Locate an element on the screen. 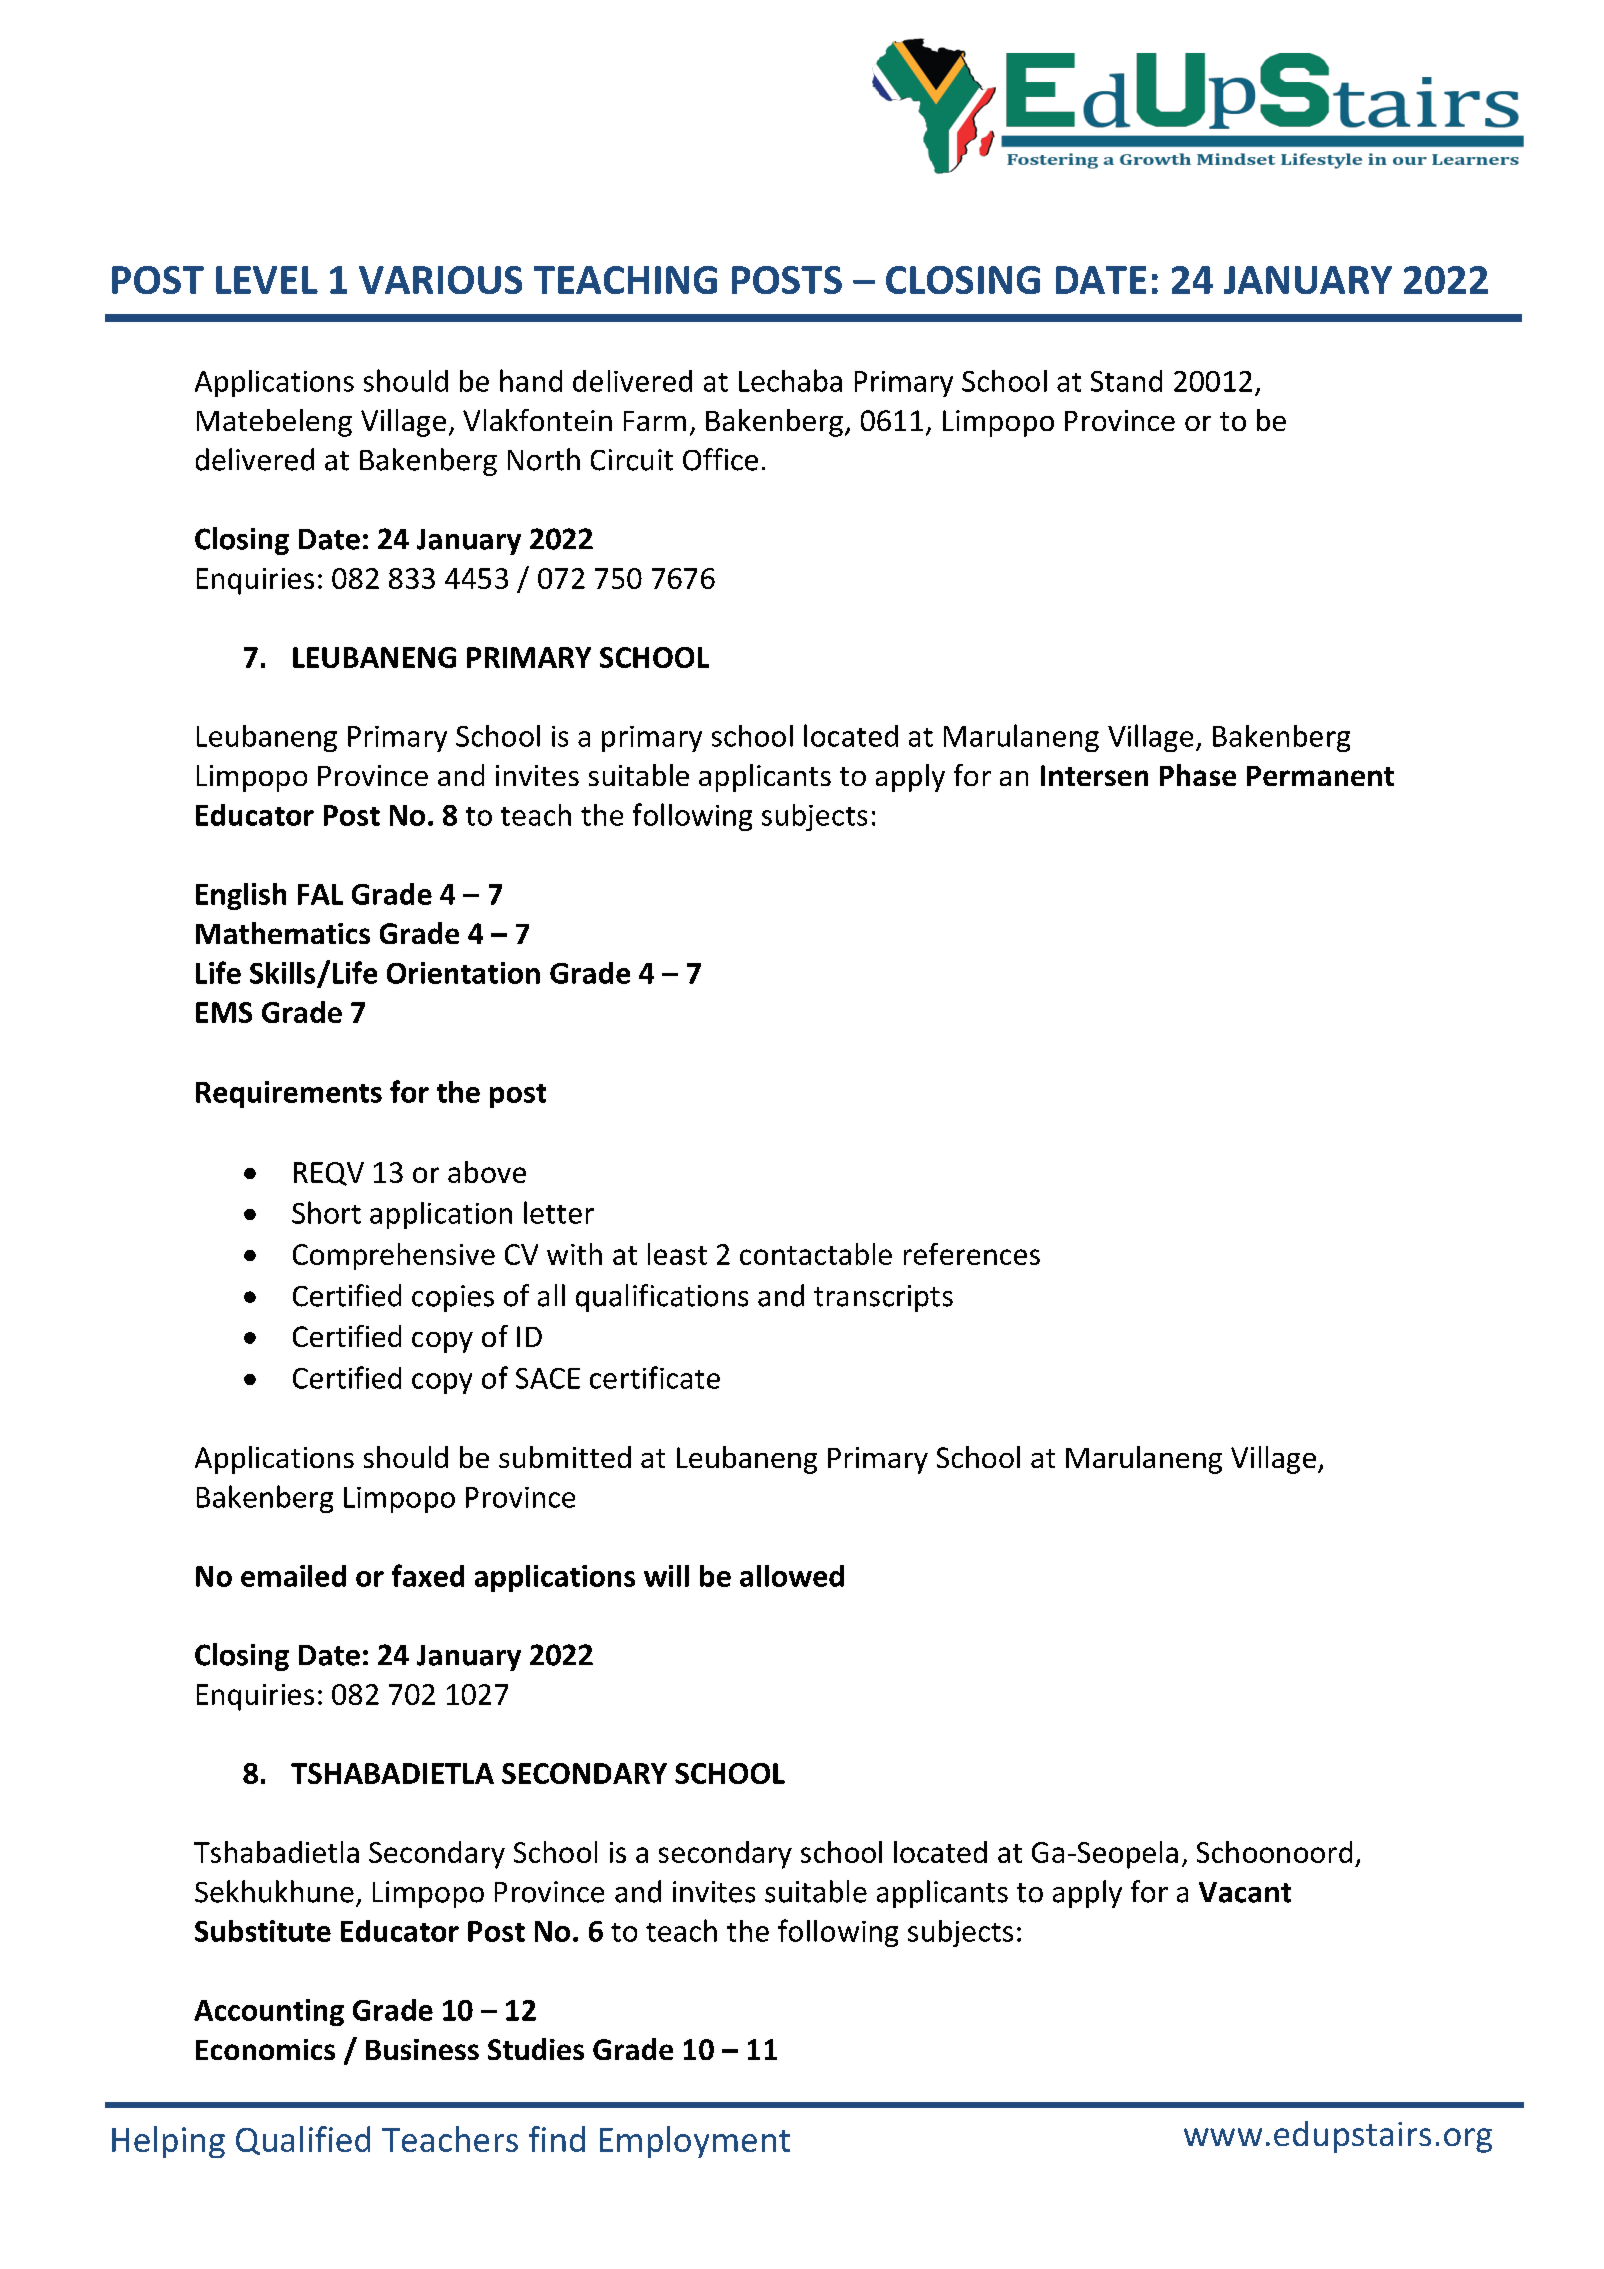 This screenshot has width=1604, height=2269. Farm is located at coordinates (655, 421).
